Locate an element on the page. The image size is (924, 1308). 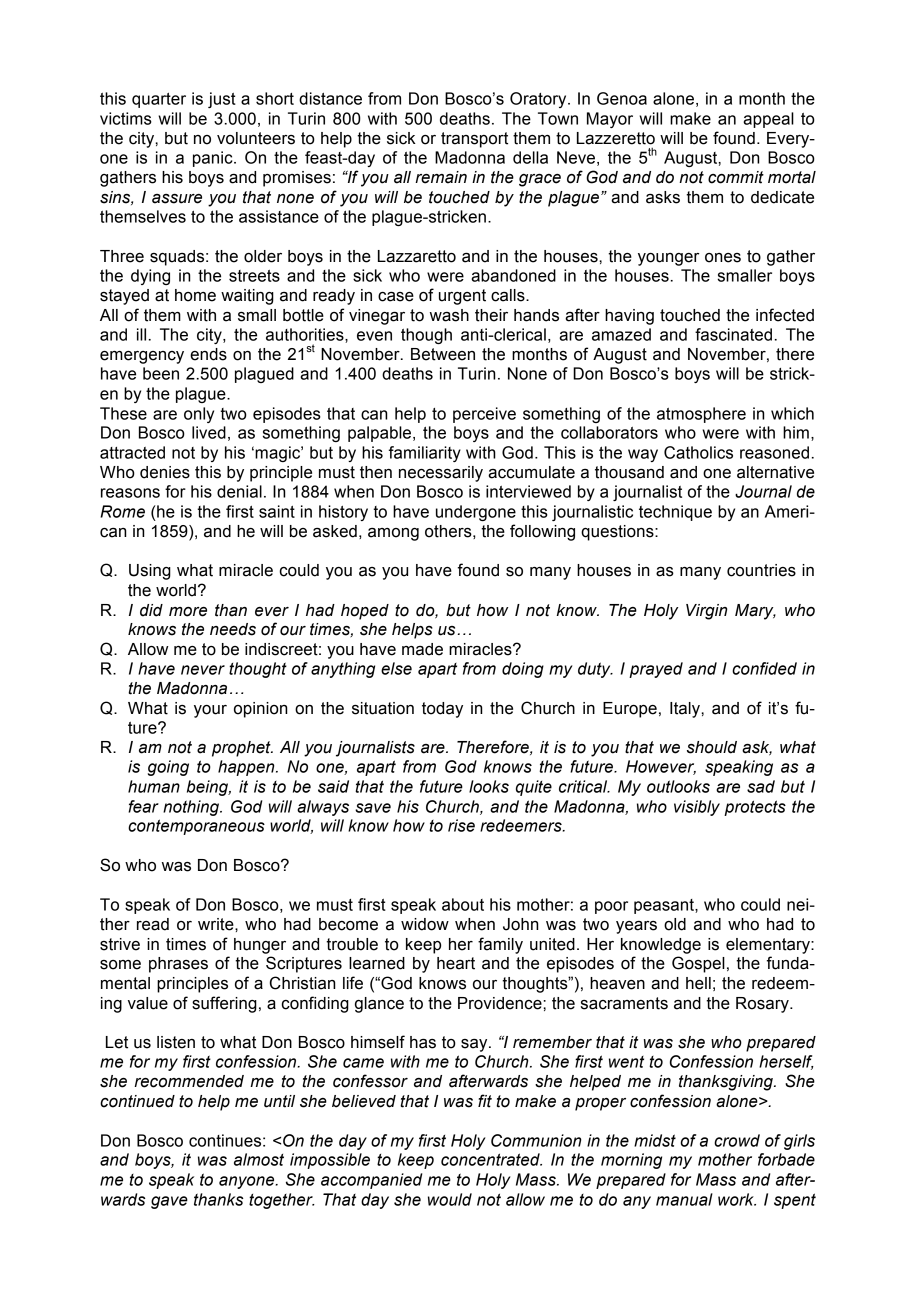
anyone is located at coordinates (248, 1182).
